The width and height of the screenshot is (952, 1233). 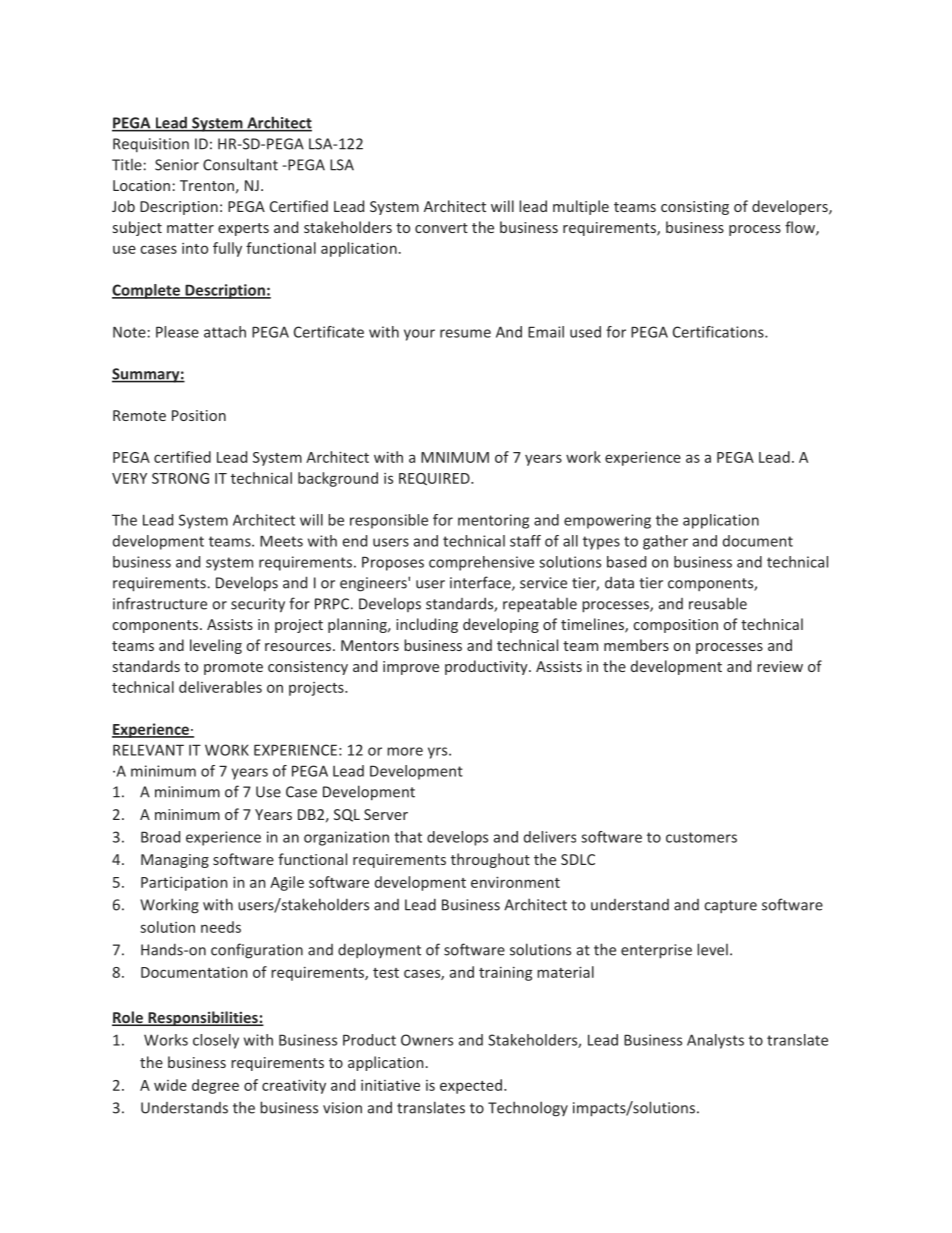 What do you see at coordinates (695, 208) in the screenshot?
I see `consisting` at bounding box center [695, 208].
